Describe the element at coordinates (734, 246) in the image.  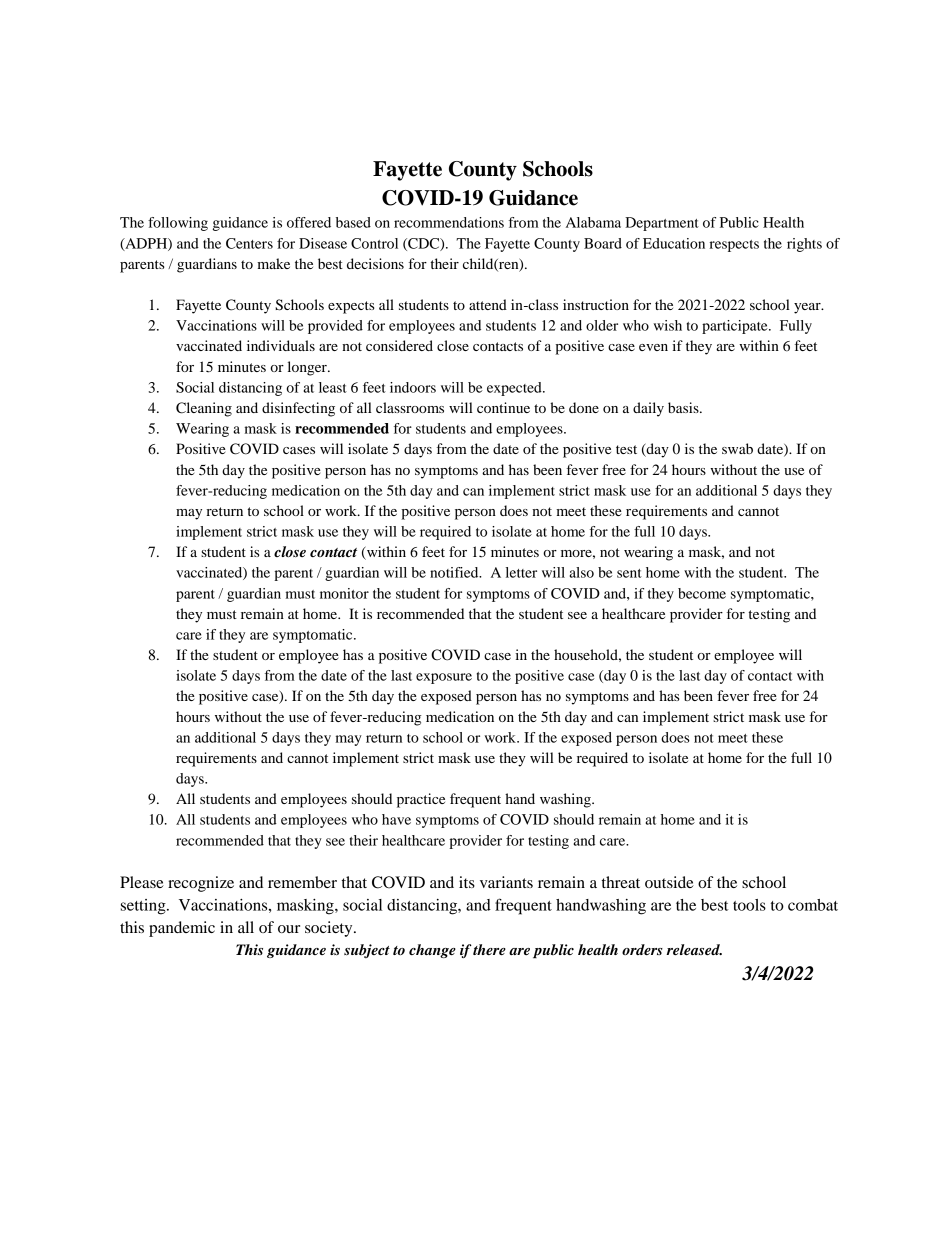
I see `respects` at that location.
